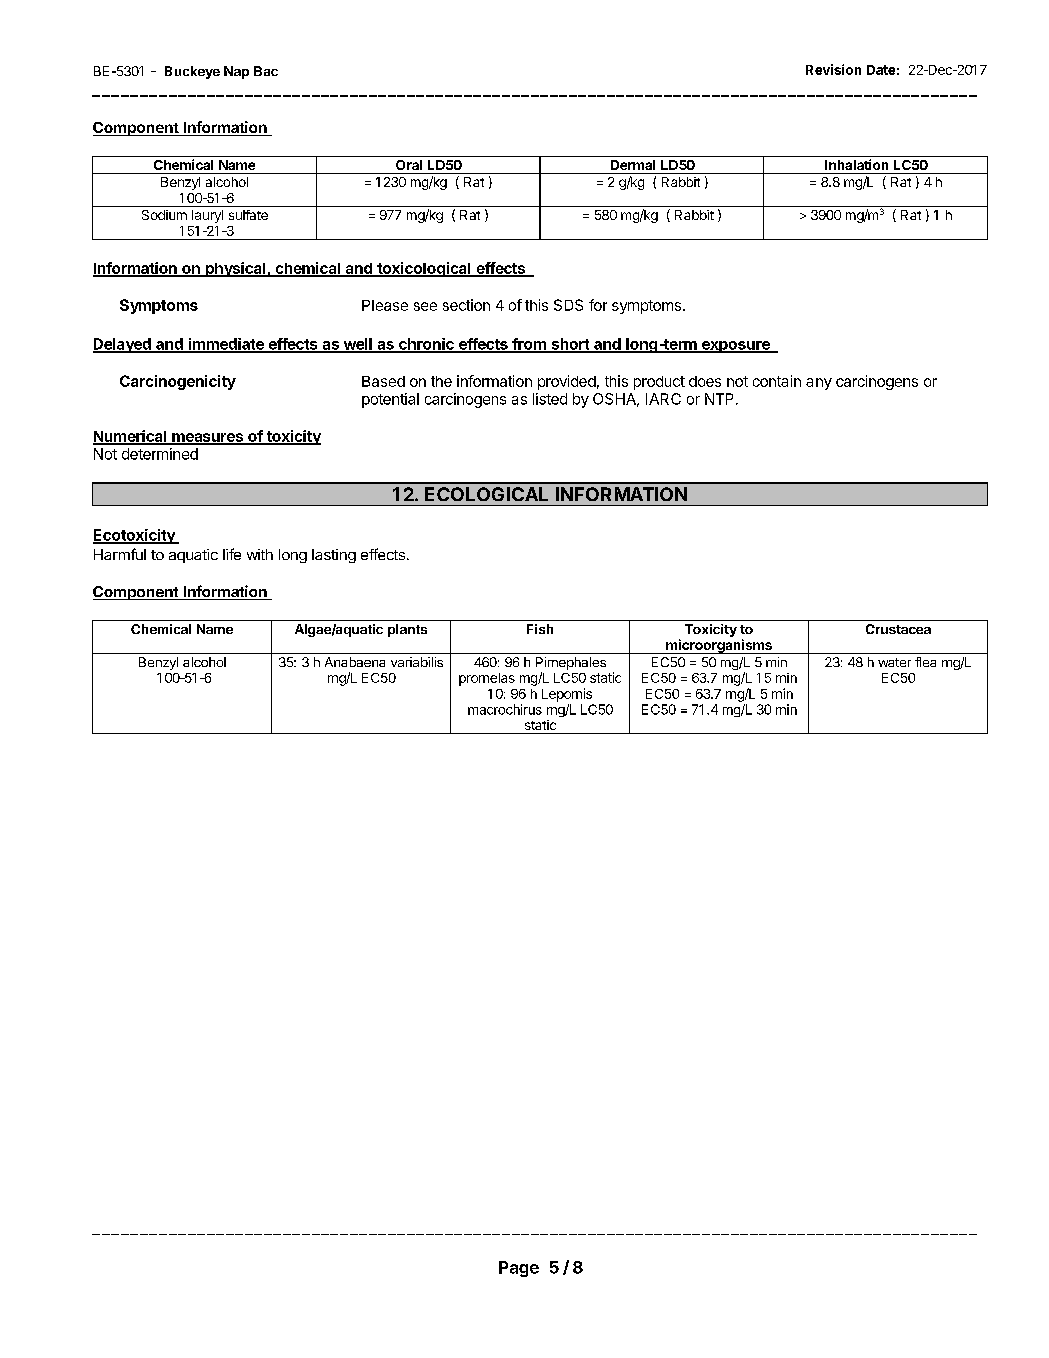 The width and height of the screenshot is (1049, 1358). What do you see at coordinates (260, 554) in the screenshot?
I see `with` at bounding box center [260, 554].
